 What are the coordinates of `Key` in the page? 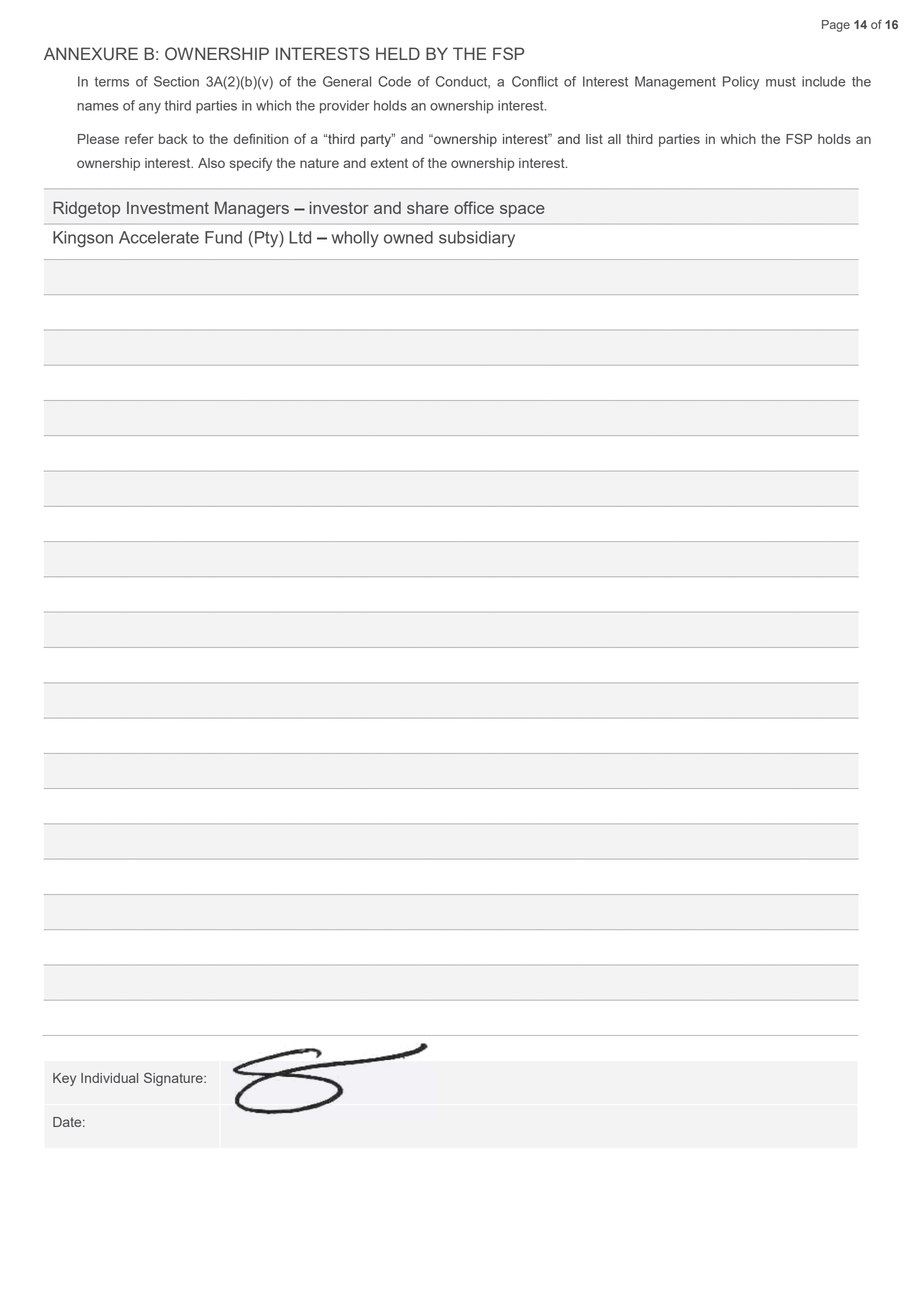 It's located at (64, 1079).
